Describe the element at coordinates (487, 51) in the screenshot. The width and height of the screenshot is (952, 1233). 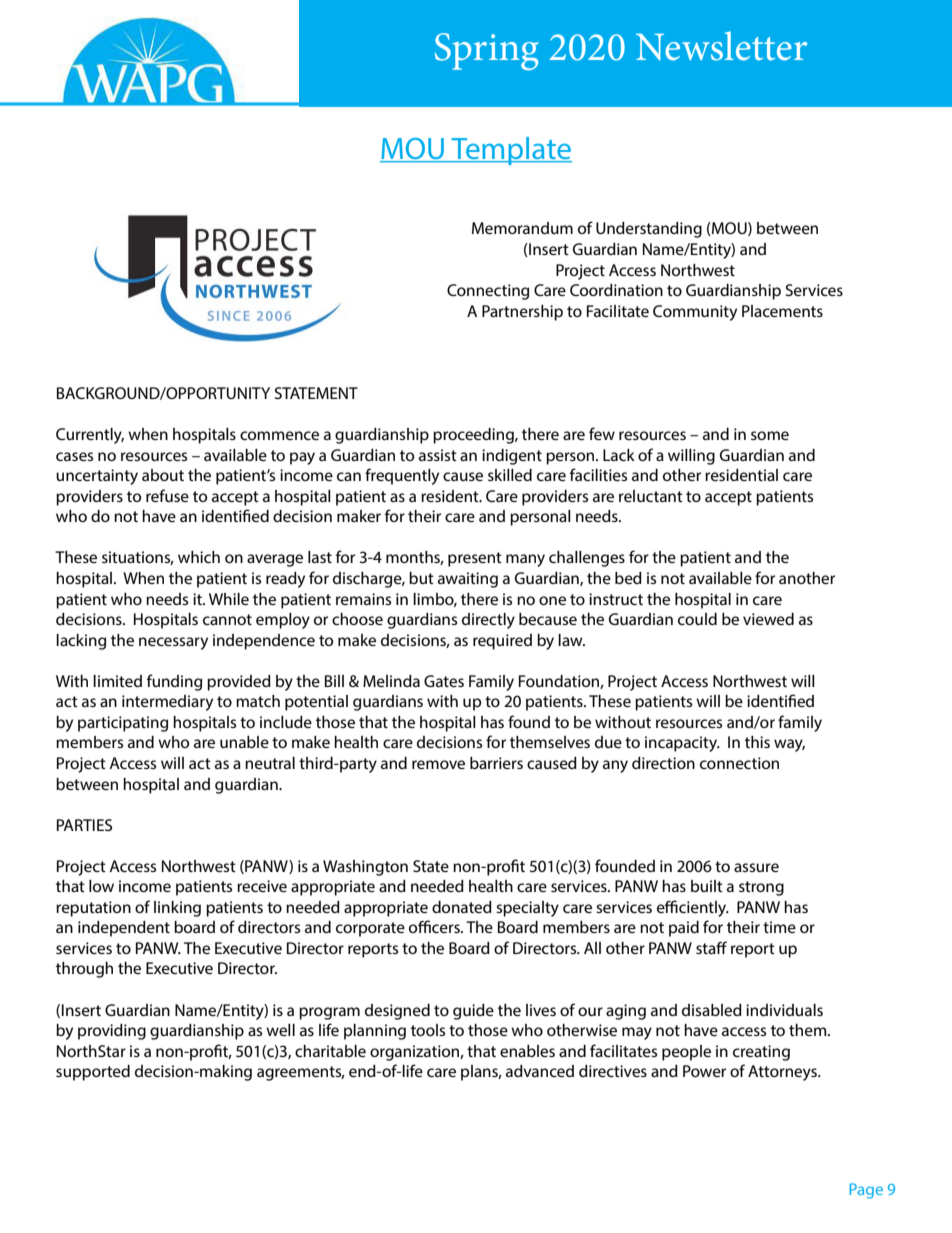
I see `Spring` at that location.
